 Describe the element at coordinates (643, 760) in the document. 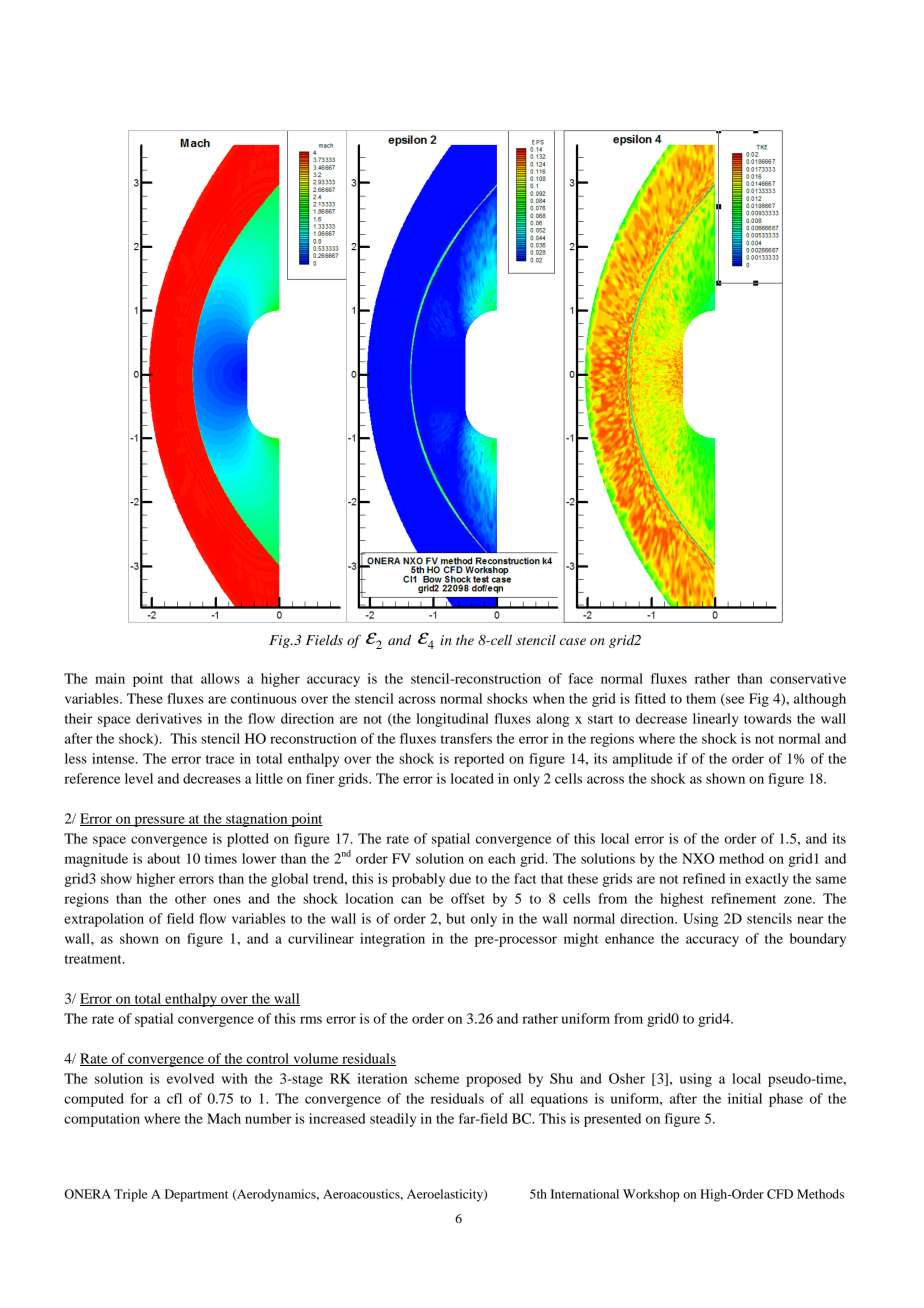

I see `amplitude` at that location.
